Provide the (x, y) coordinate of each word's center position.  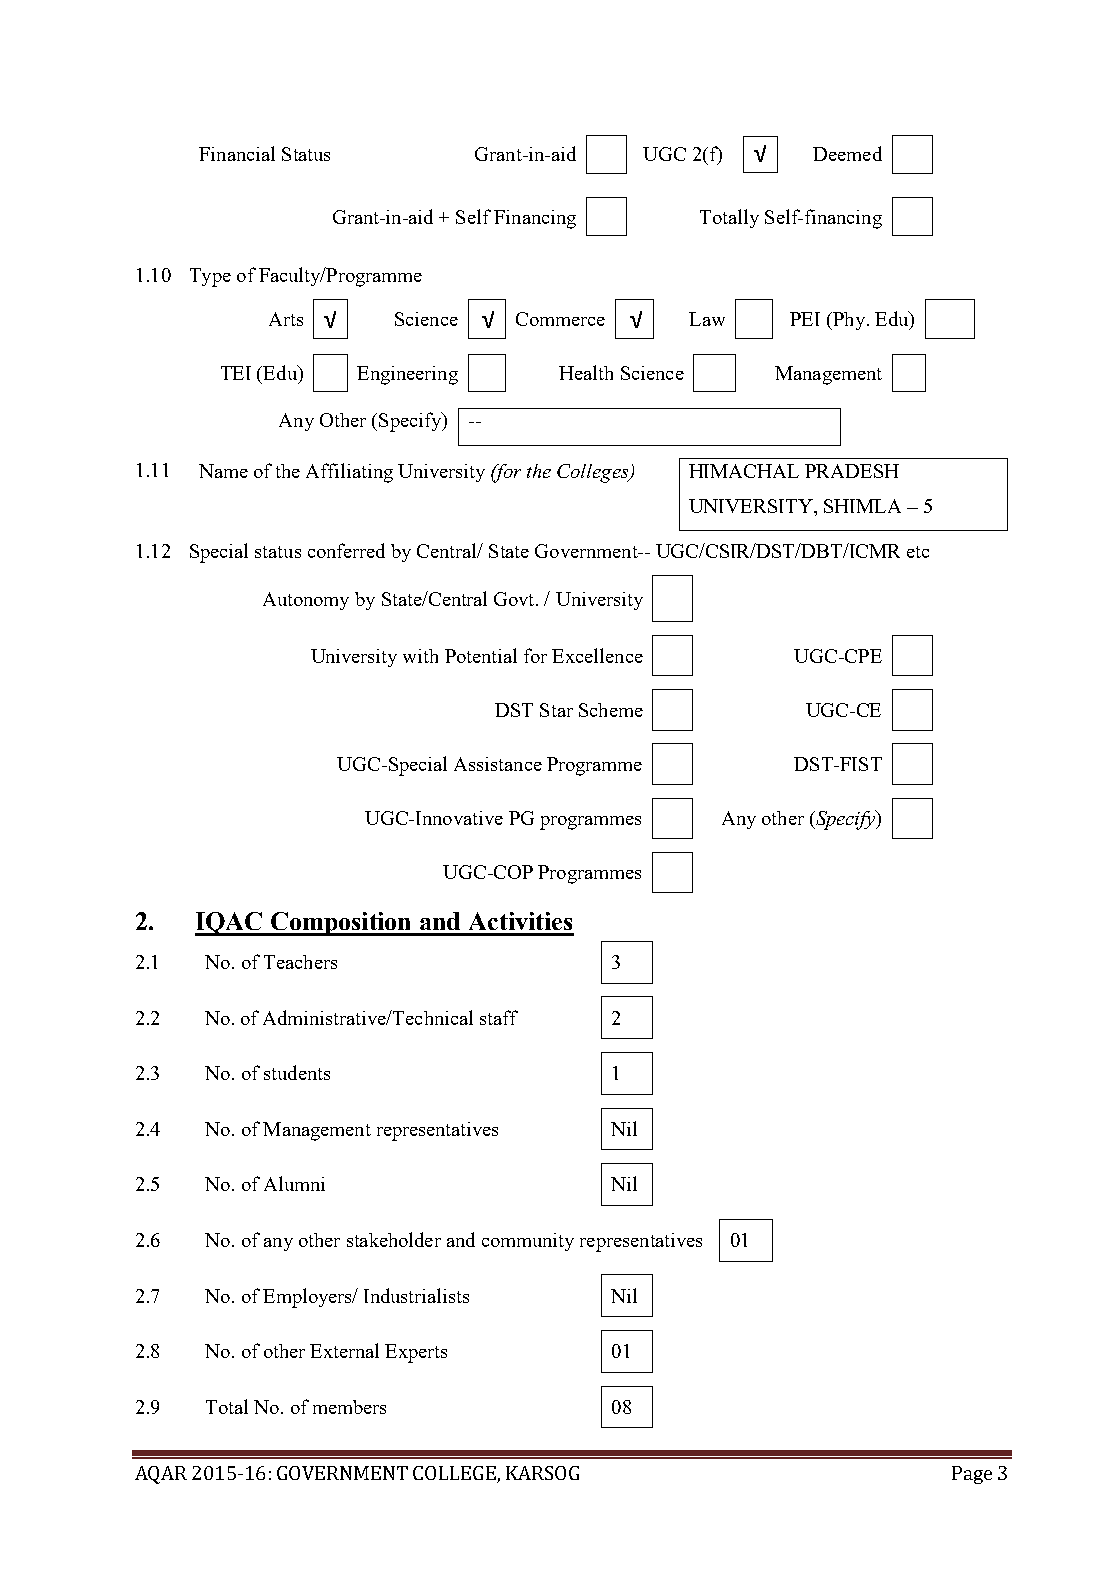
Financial (237, 153)
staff (499, 1017)
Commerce (560, 319)
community (528, 1242)
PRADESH (852, 471)
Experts (416, 1353)
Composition (342, 924)
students (297, 1072)
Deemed (847, 153)
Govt (515, 599)
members (349, 1407)
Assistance (498, 764)
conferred (346, 550)
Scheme (611, 710)
